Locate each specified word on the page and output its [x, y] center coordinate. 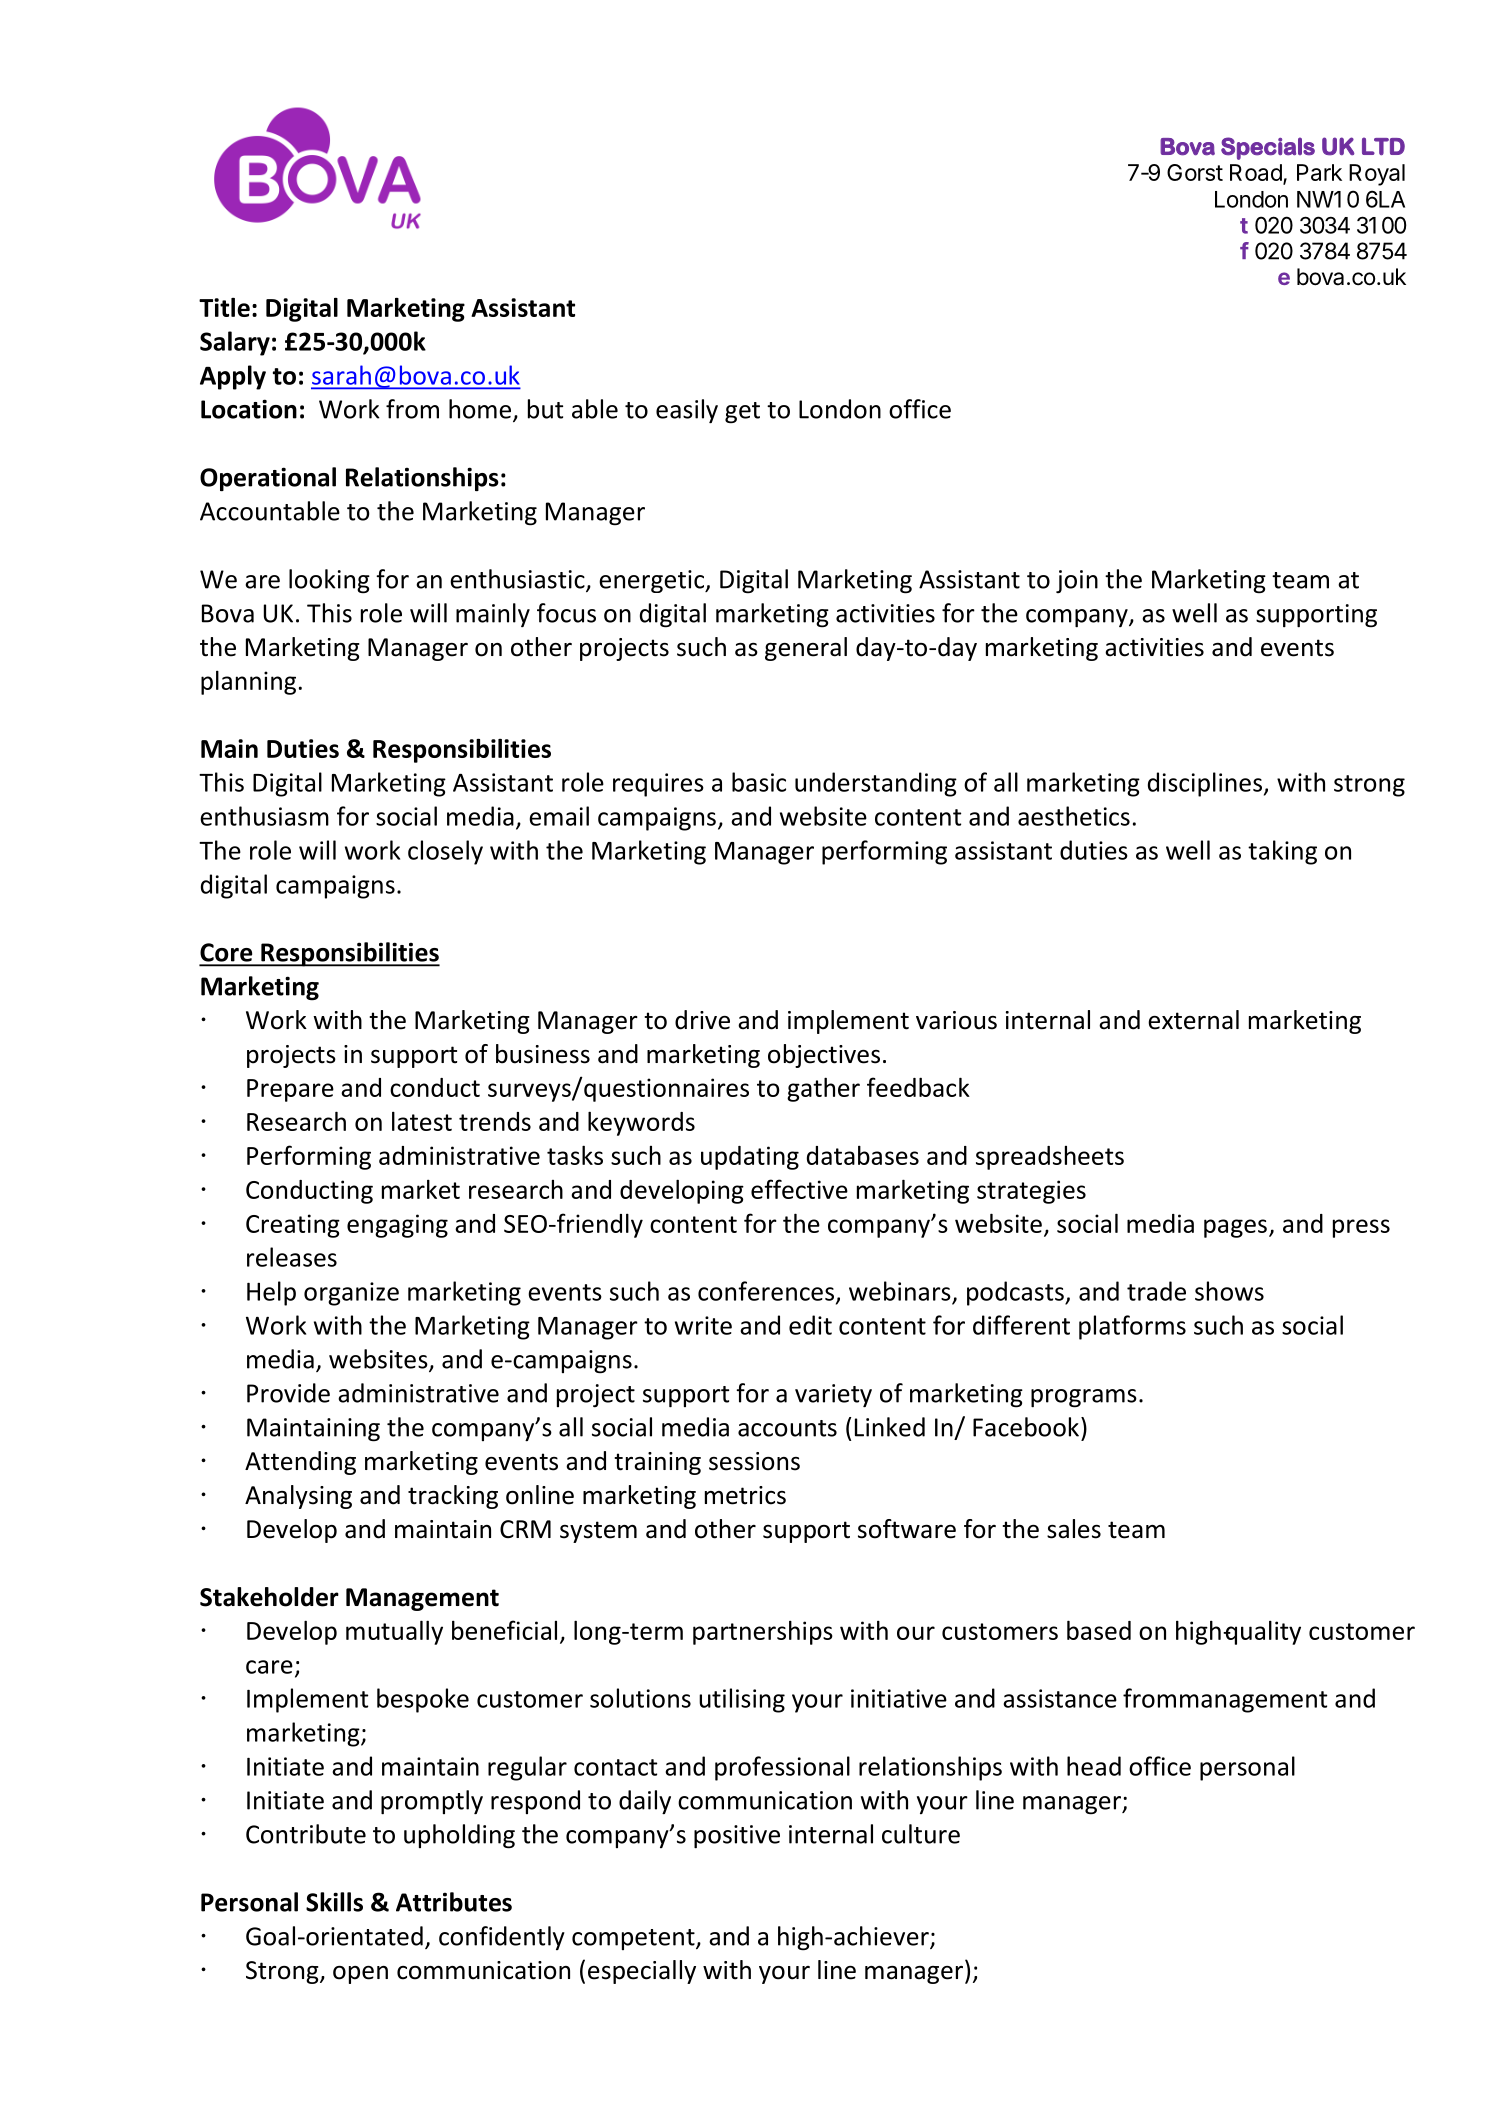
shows [1229, 1291]
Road [1256, 172]
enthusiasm [264, 816]
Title [224, 307]
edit [810, 1325]
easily [687, 411]
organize [351, 1294]
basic [759, 782]
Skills [334, 1902]
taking [1282, 852]
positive [737, 1837]
